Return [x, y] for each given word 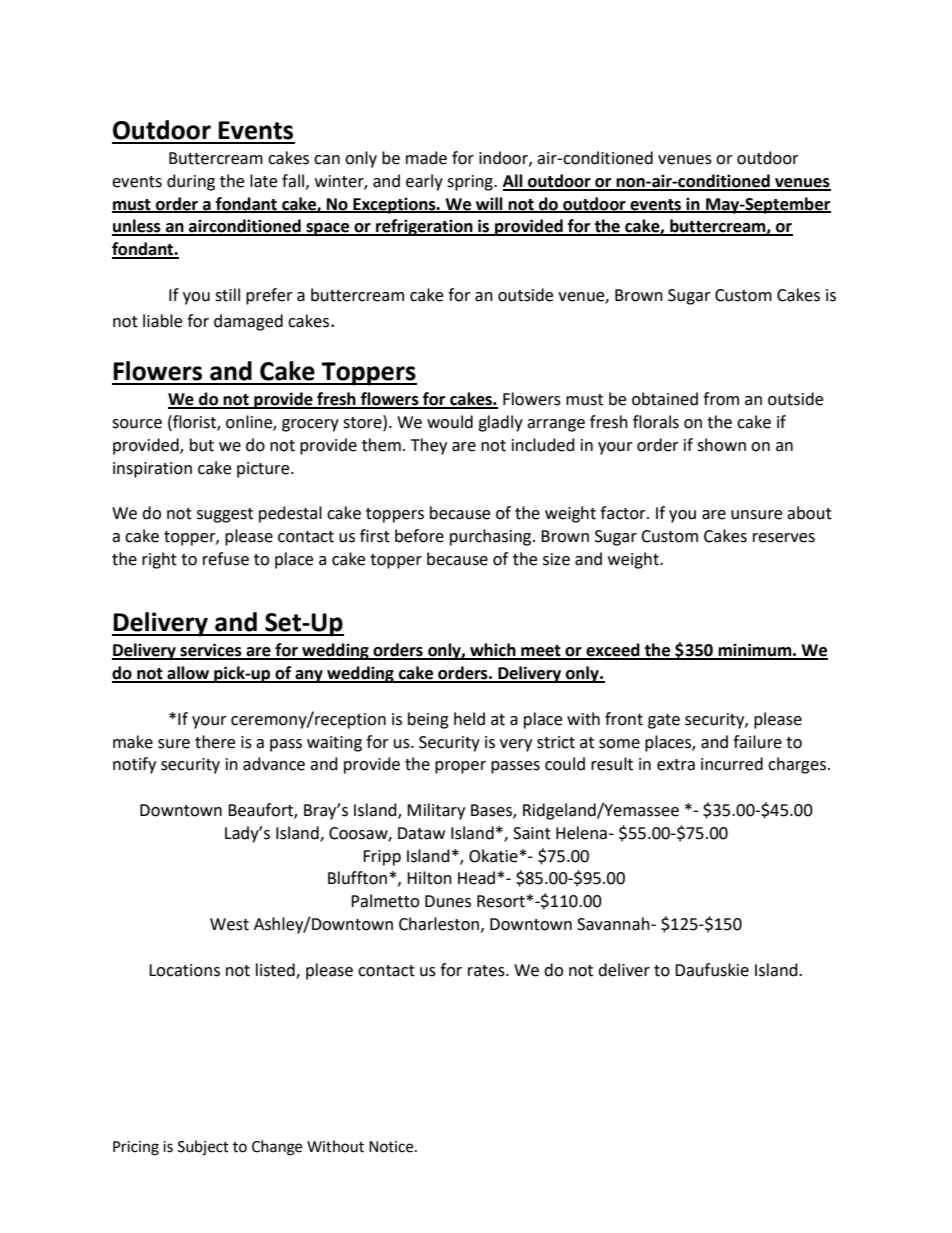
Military [436, 811]
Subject [203, 1148]
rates [487, 971]
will [489, 204]
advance [274, 764]
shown [721, 445]
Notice [392, 1147]
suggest [225, 515]
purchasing [492, 537]
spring [471, 183]
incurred [732, 764]
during [191, 182]
